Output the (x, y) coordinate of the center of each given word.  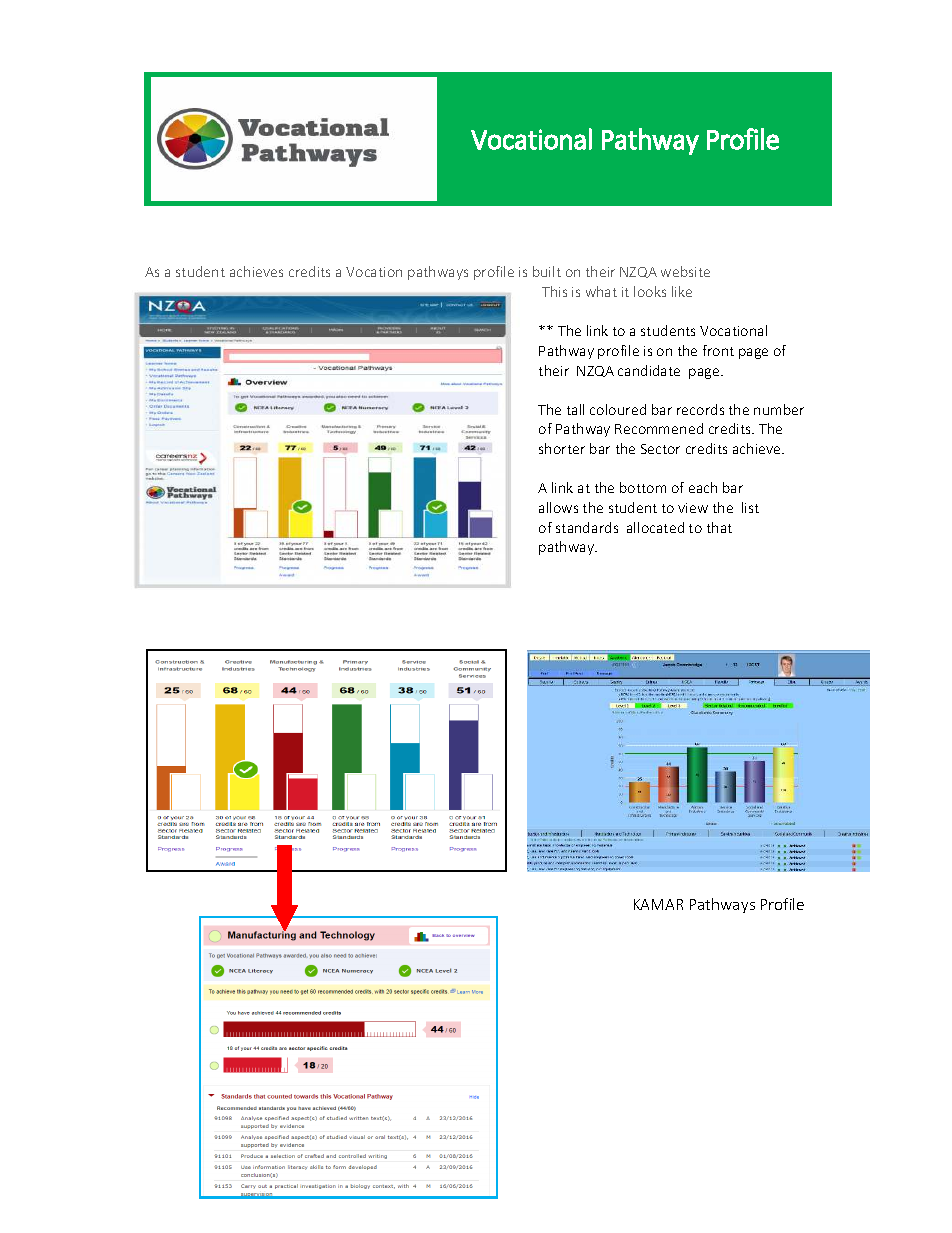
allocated (655, 527)
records (700, 409)
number (779, 409)
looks (650, 291)
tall (575, 409)
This (554, 291)
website (685, 271)
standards (587, 527)
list (750, 507)
